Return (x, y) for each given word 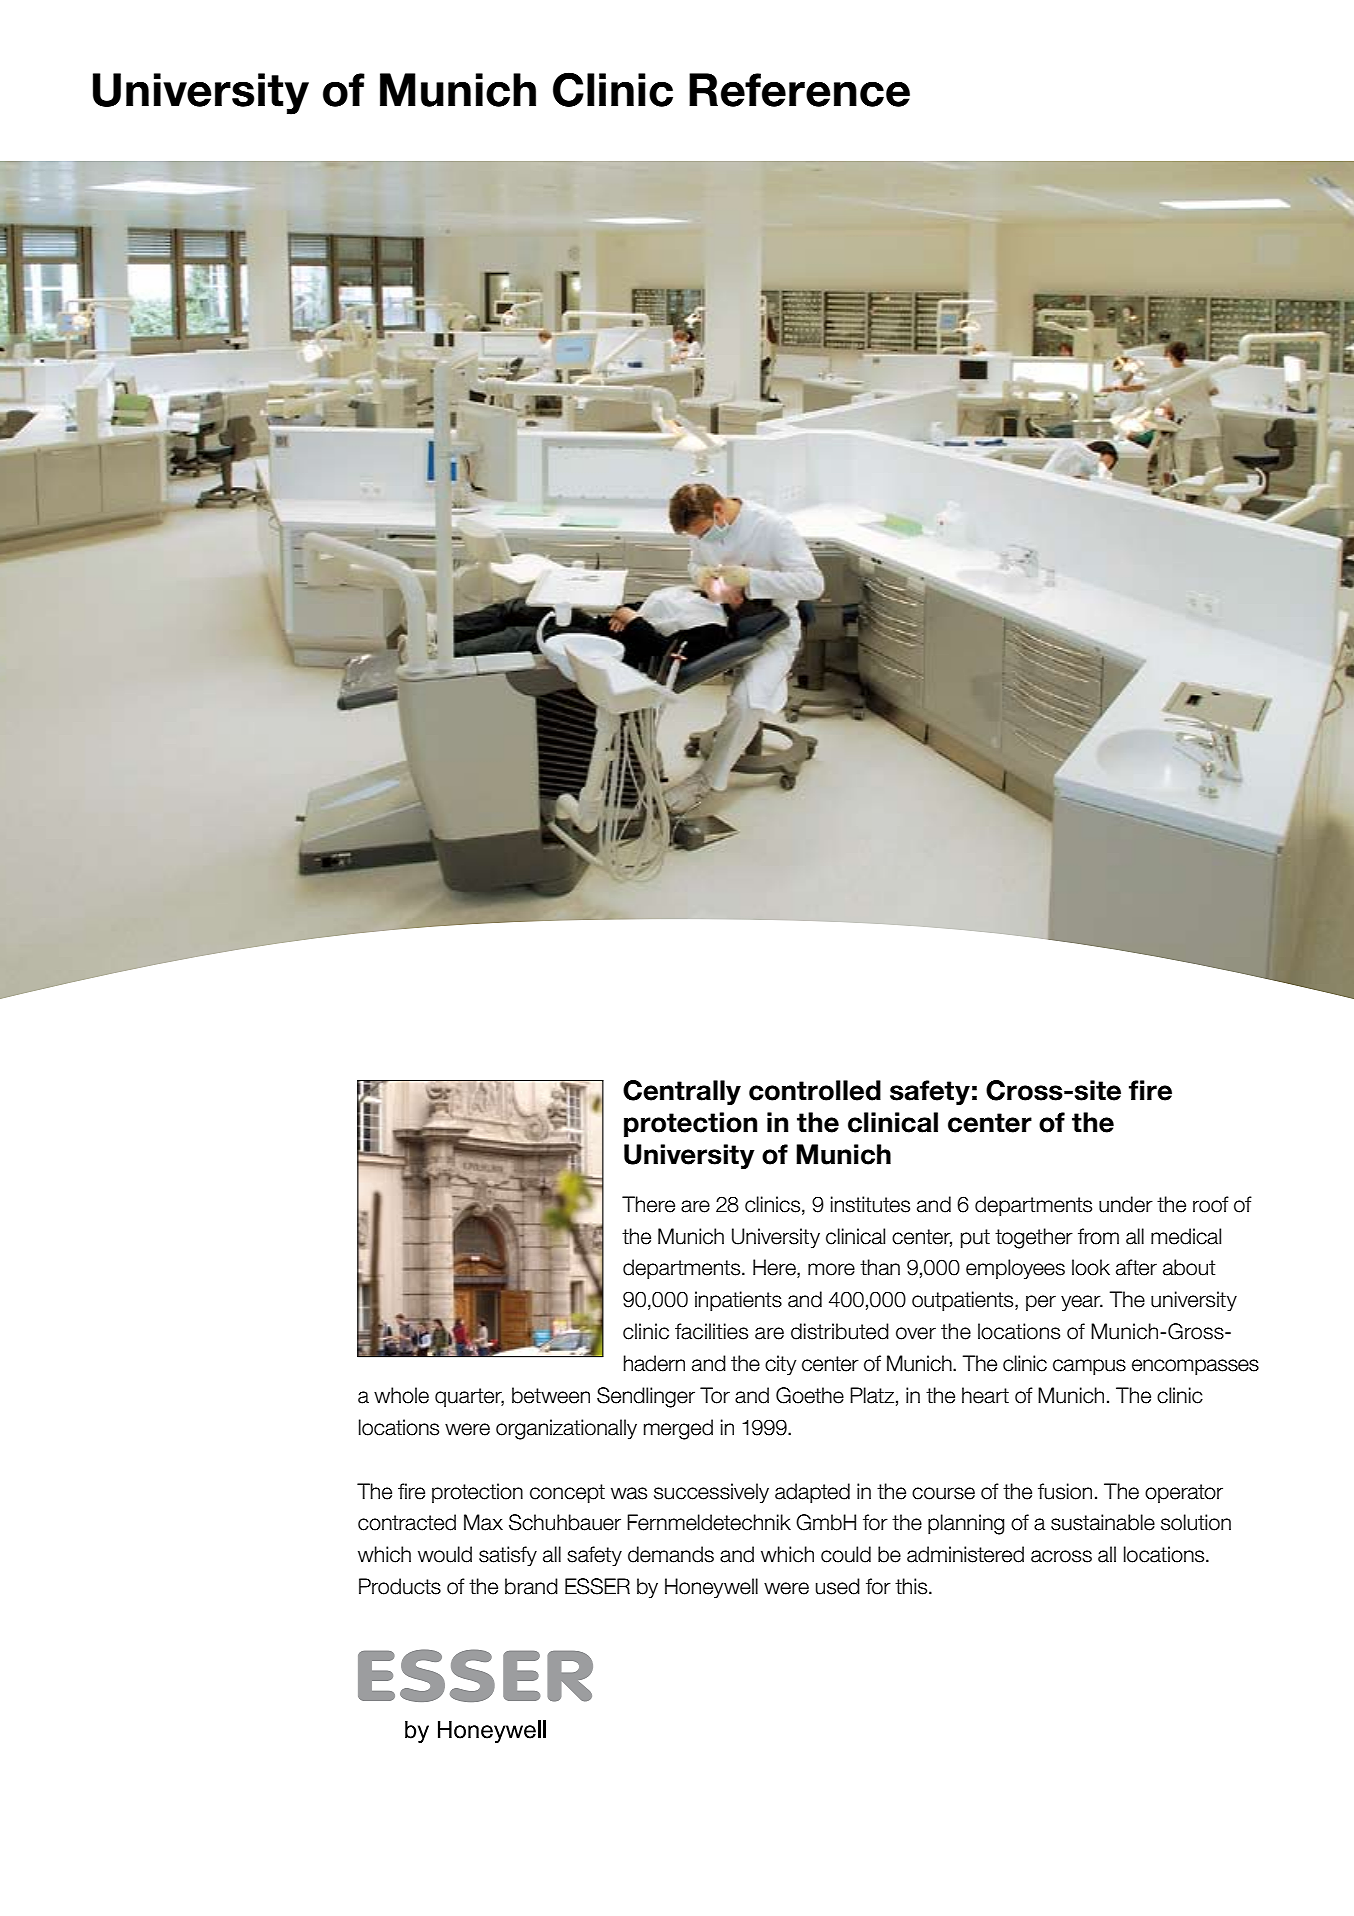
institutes (870, 1204)
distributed (840, 1331)
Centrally (682, 1092)
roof (1211, 1204)
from (1098, 1236)
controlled (815, 1090)
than (880, 1267)
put (975, 1238)
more (831, 1269)
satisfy (508, 1556)
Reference (799, 90)
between (551, 1395)
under (1126, 1204)
